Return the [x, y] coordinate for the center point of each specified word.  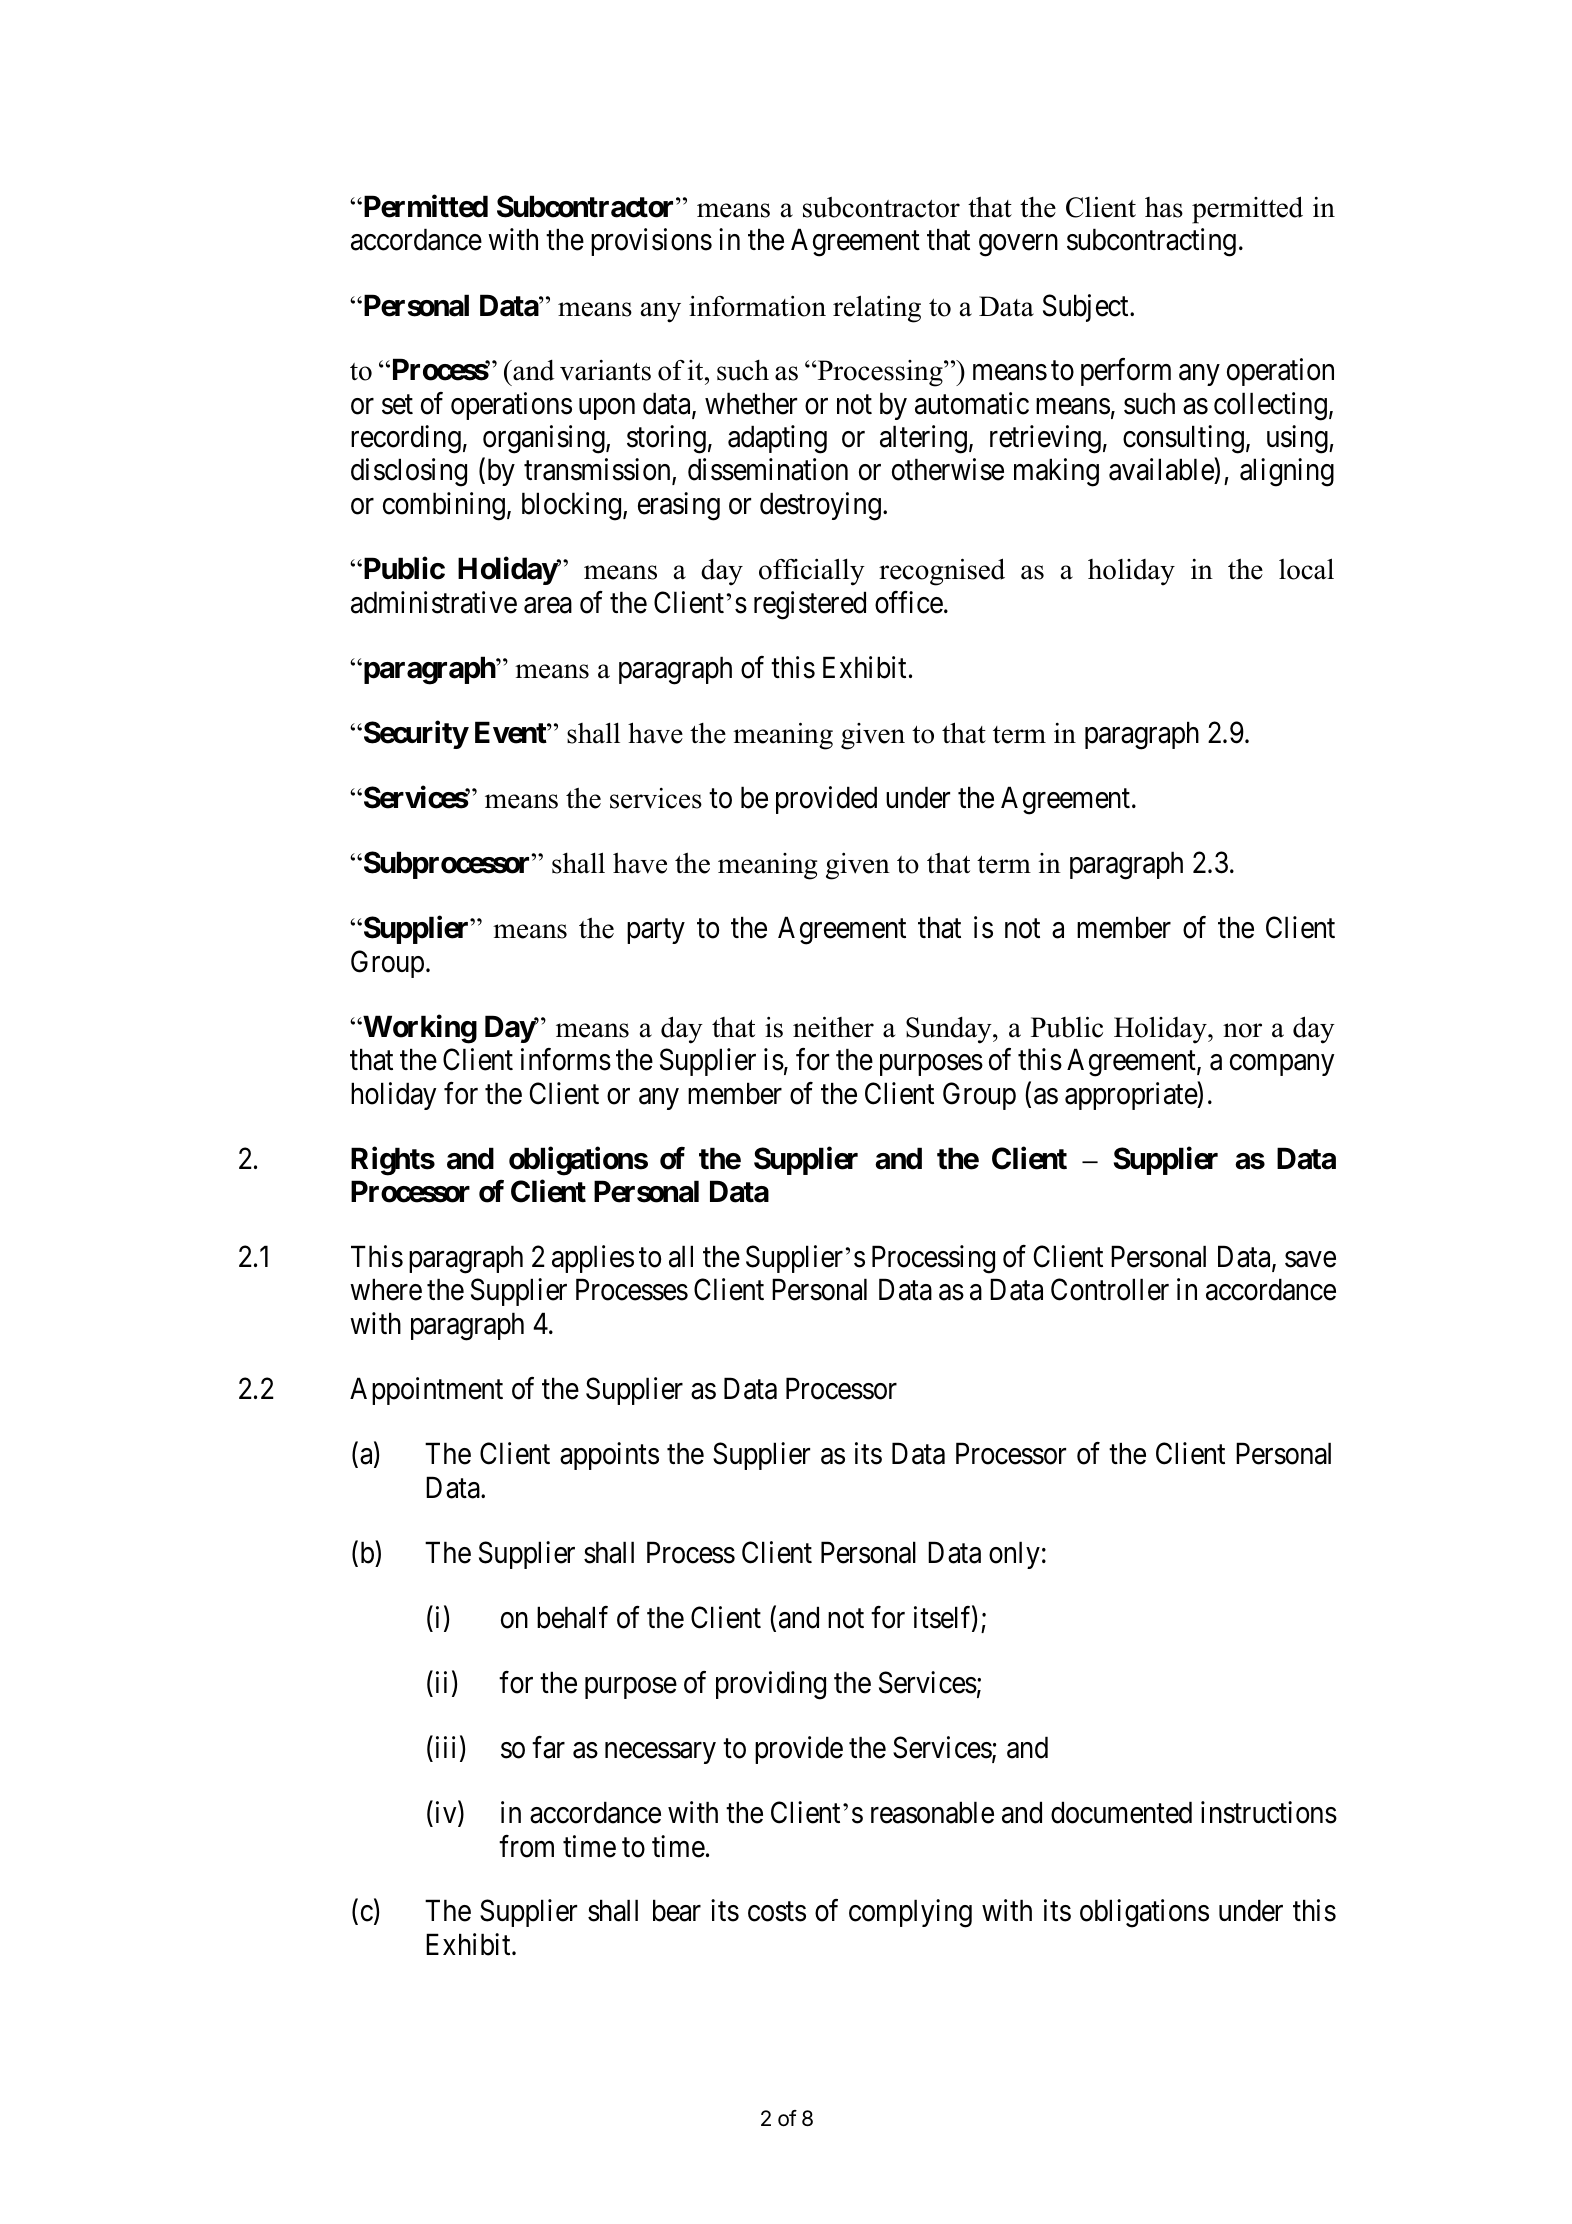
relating [877, 309]
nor [1242, 1030]
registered [810, 605]
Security [414, 735]
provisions [651, 242]
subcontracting [1151, 242]
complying [910, 1914]
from [526, 1846]
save [1310, 1260]
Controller [1110, 1290]
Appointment [426, 1391]
